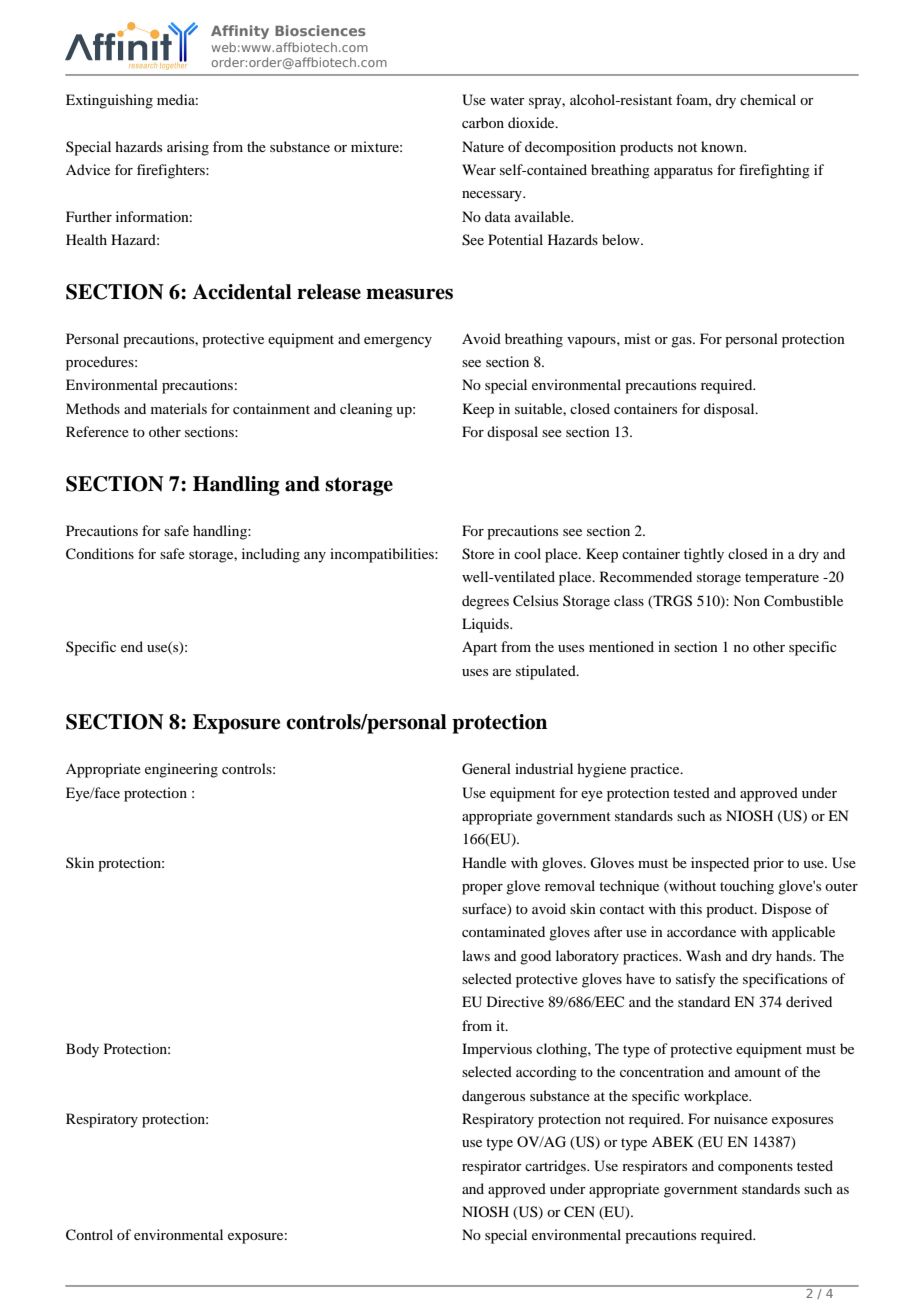  I want to click on nuisance, so click(741, 1118).
